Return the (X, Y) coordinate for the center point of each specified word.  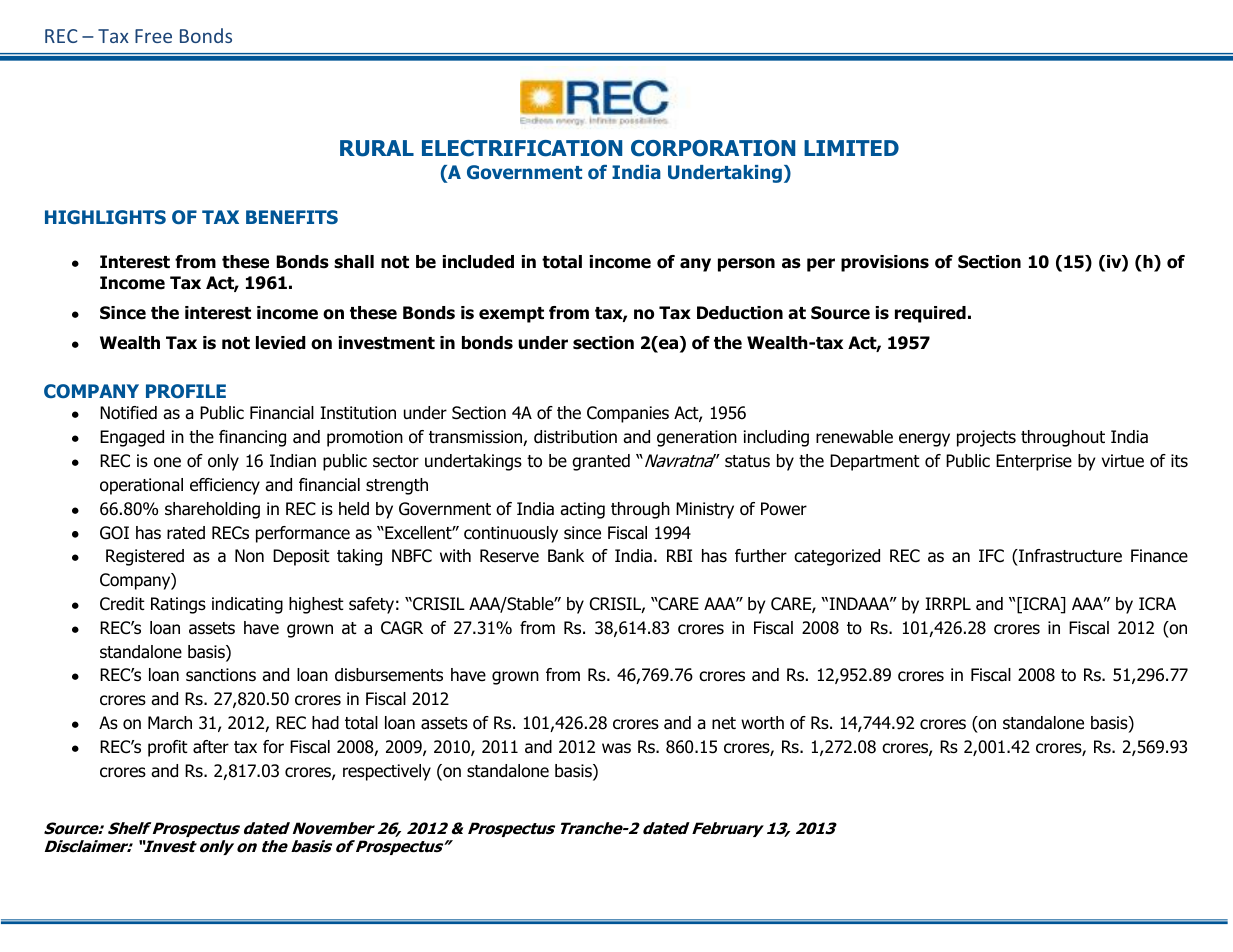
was (616, 748)
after (211, 747)
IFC (991, 556)
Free (153, 36)
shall (354, 262)
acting (582, 510)
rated (186, 533)
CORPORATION (713, 148)
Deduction (740, 313)
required (930, 314)
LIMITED (851, 148)
